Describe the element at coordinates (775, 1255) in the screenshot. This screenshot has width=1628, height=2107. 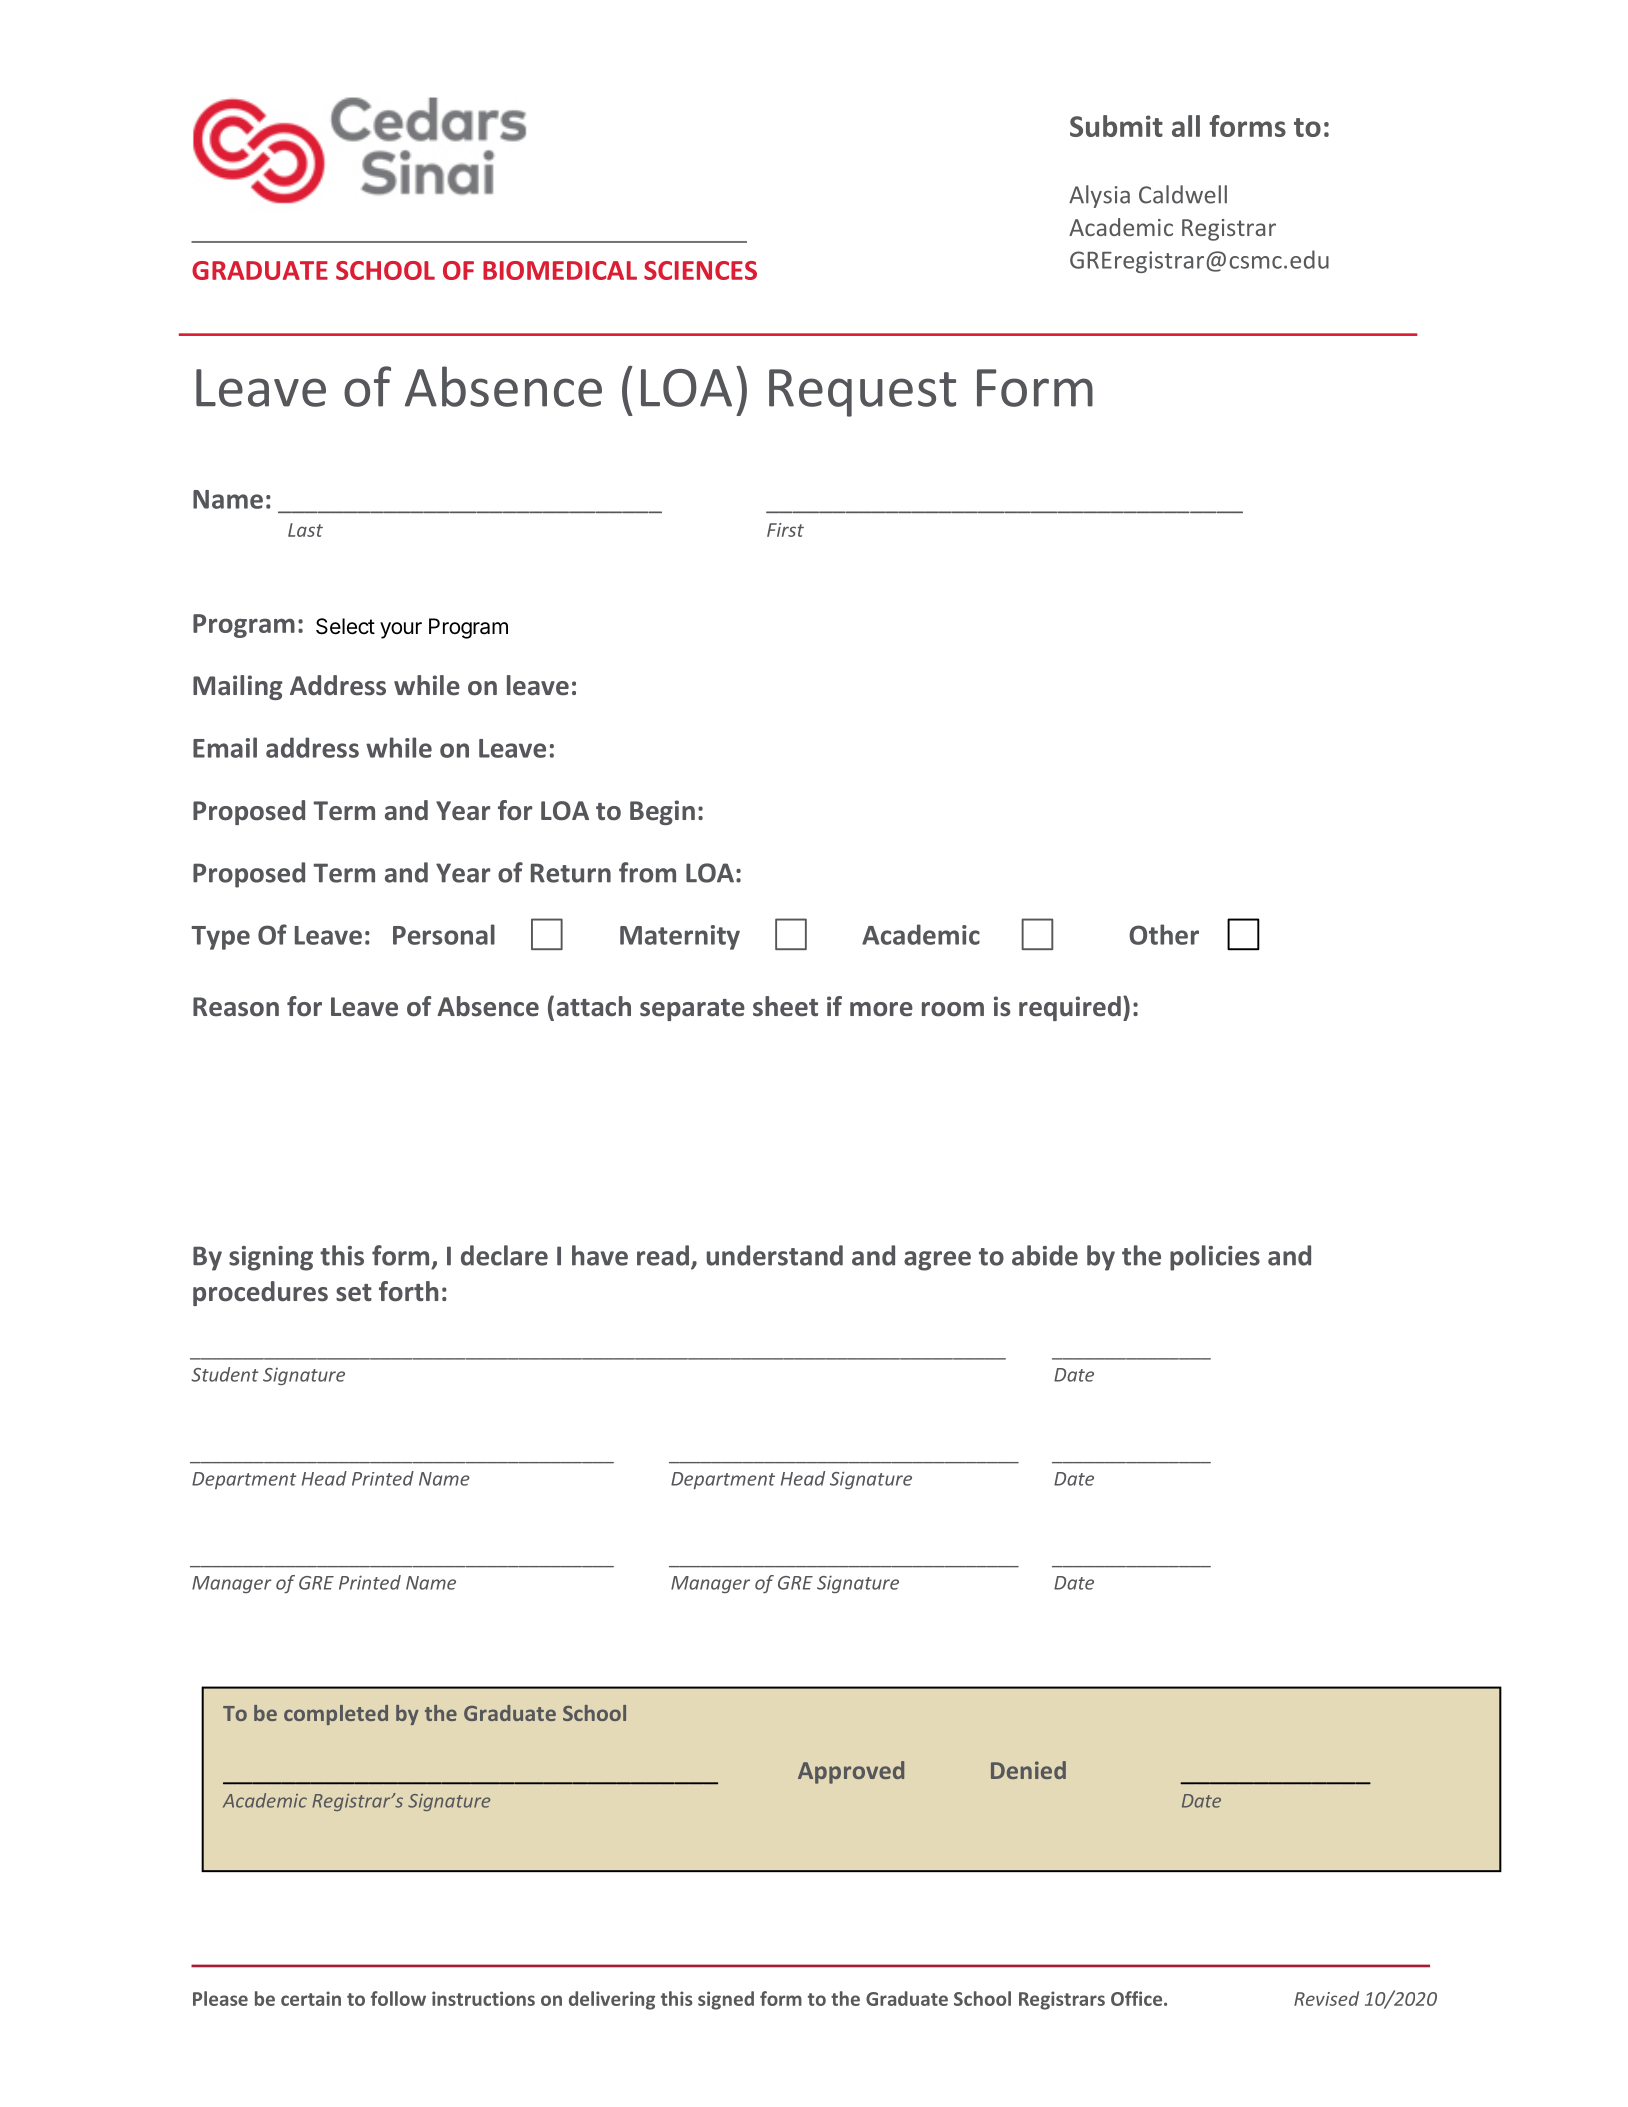
I see `understand` at that location.
